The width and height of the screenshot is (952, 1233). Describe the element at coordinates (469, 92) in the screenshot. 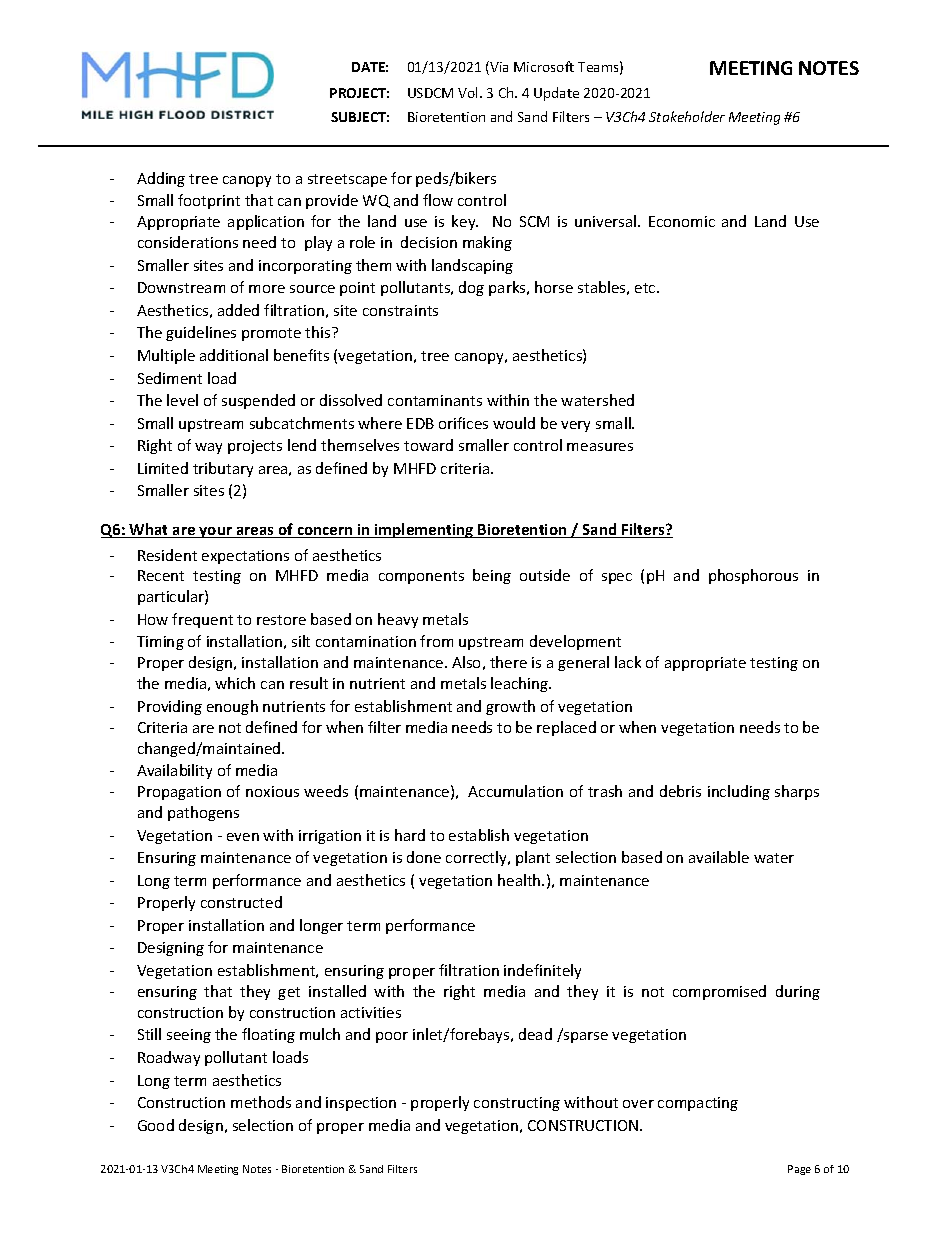

I see `Vol` at that location.
